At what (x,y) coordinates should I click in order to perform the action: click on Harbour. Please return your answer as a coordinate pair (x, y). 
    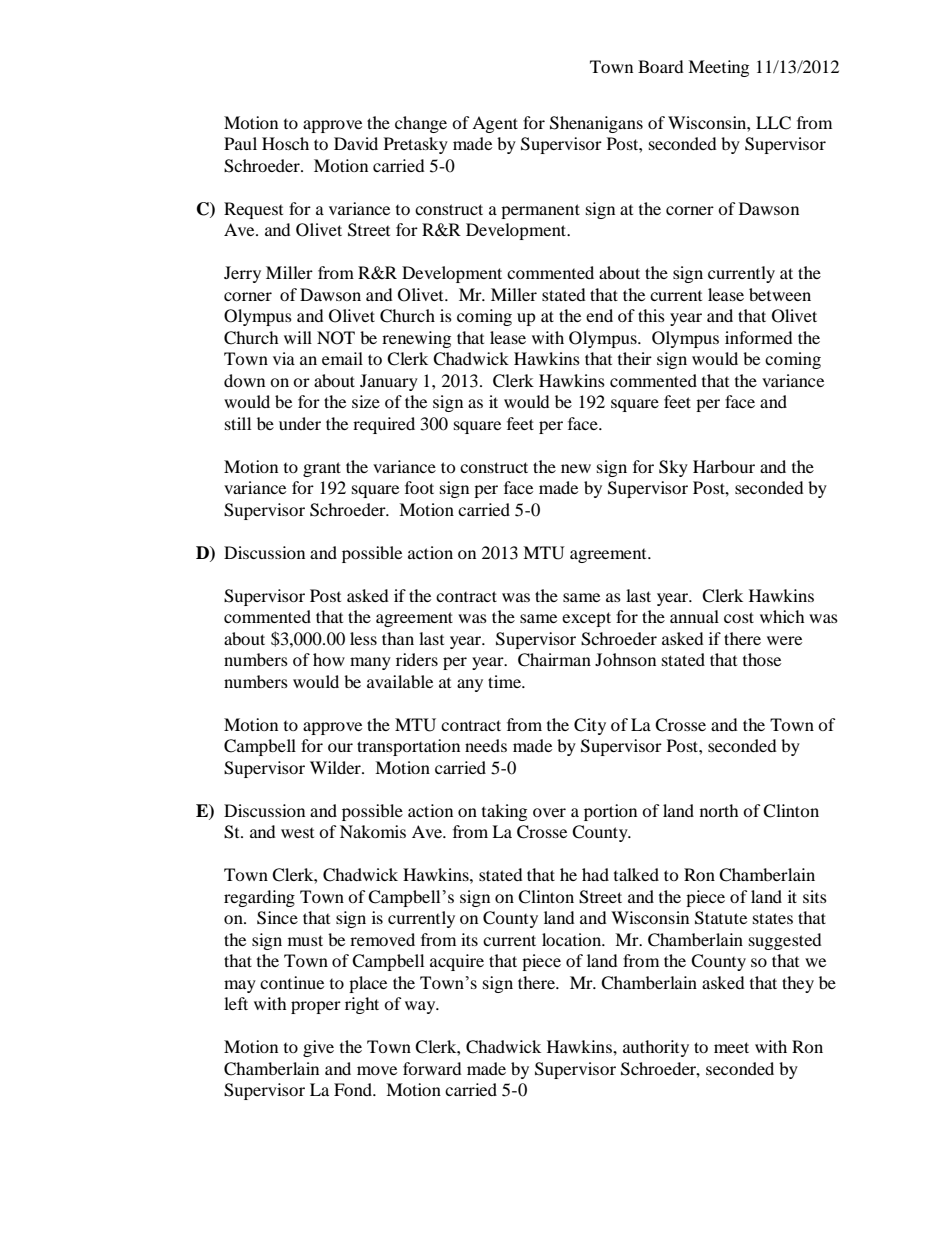
    Looking at the image, I should click on (724, 466).
